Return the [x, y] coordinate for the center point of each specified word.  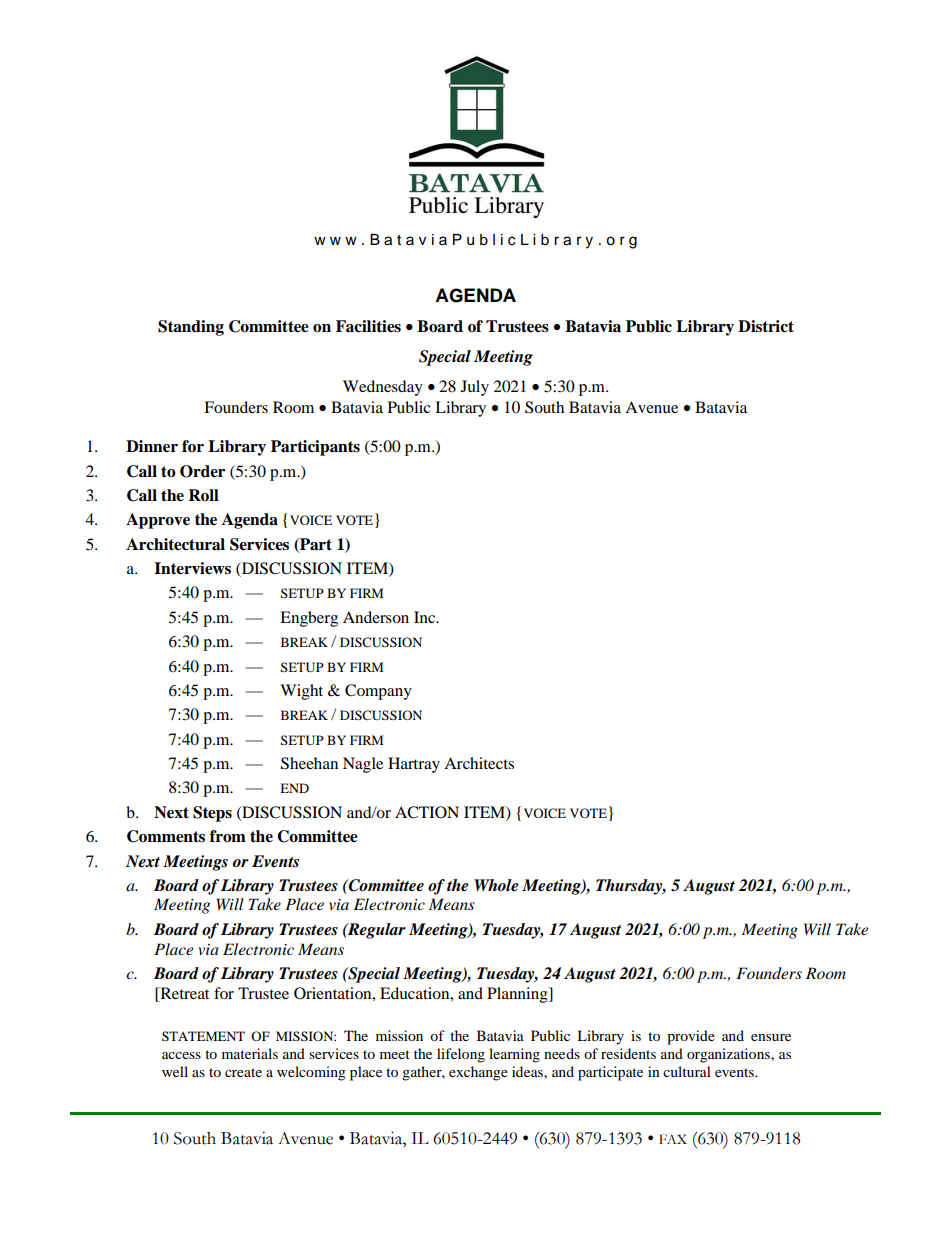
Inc [426, 617]
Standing [191, 328]
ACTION [427, 812]
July [475, 388]
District [766, 326]
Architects [479, 763]
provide [691, 1037]
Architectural [175, 544]
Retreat [183, 993]
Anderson [376, 617]
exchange [478, 1073]
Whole [496, 885]
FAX [673, 1139]
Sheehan [309, 763]
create [243, 1072]
